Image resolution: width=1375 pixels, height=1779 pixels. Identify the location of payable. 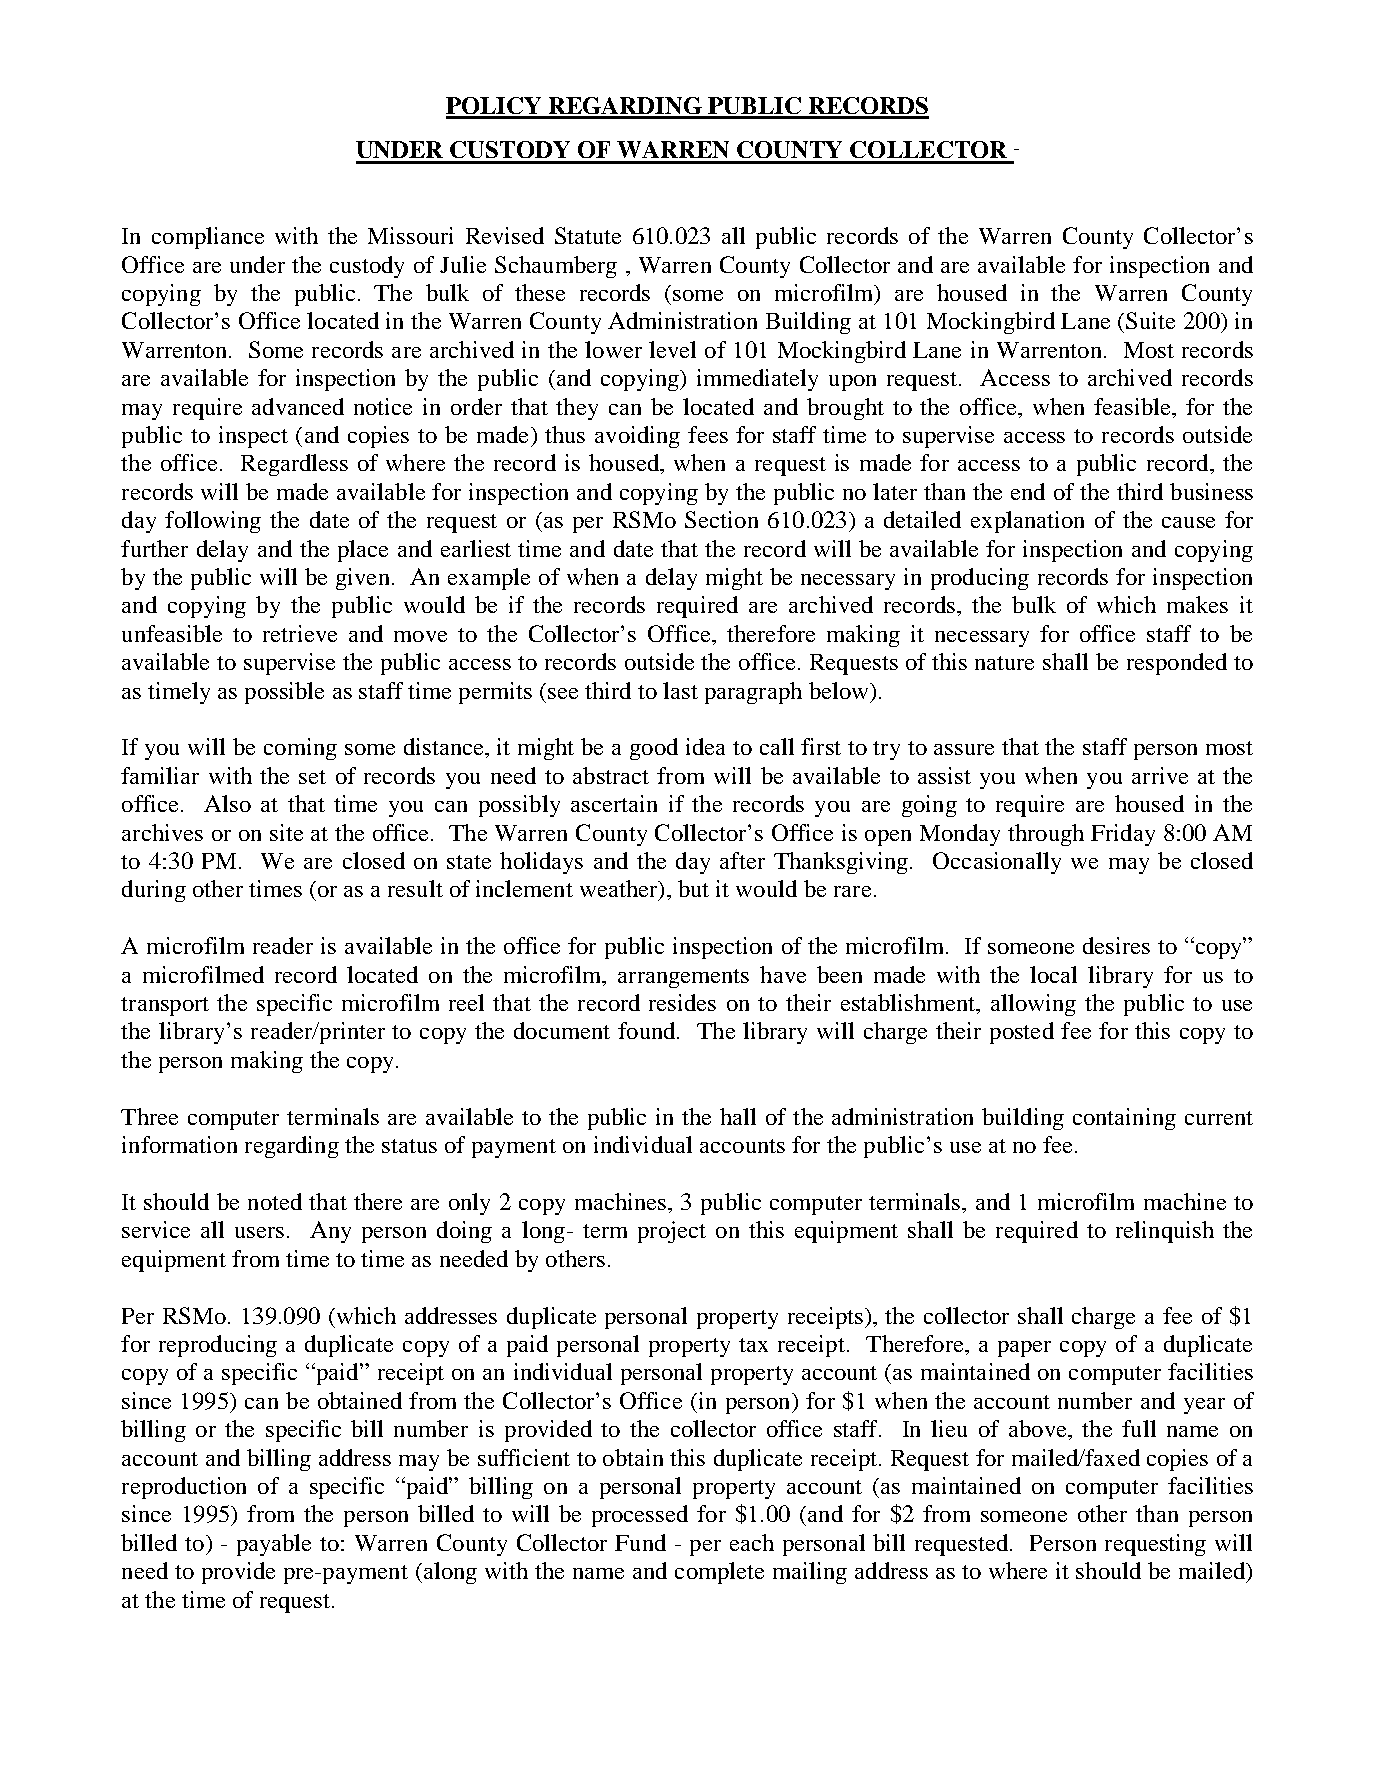
(274, 1545).
